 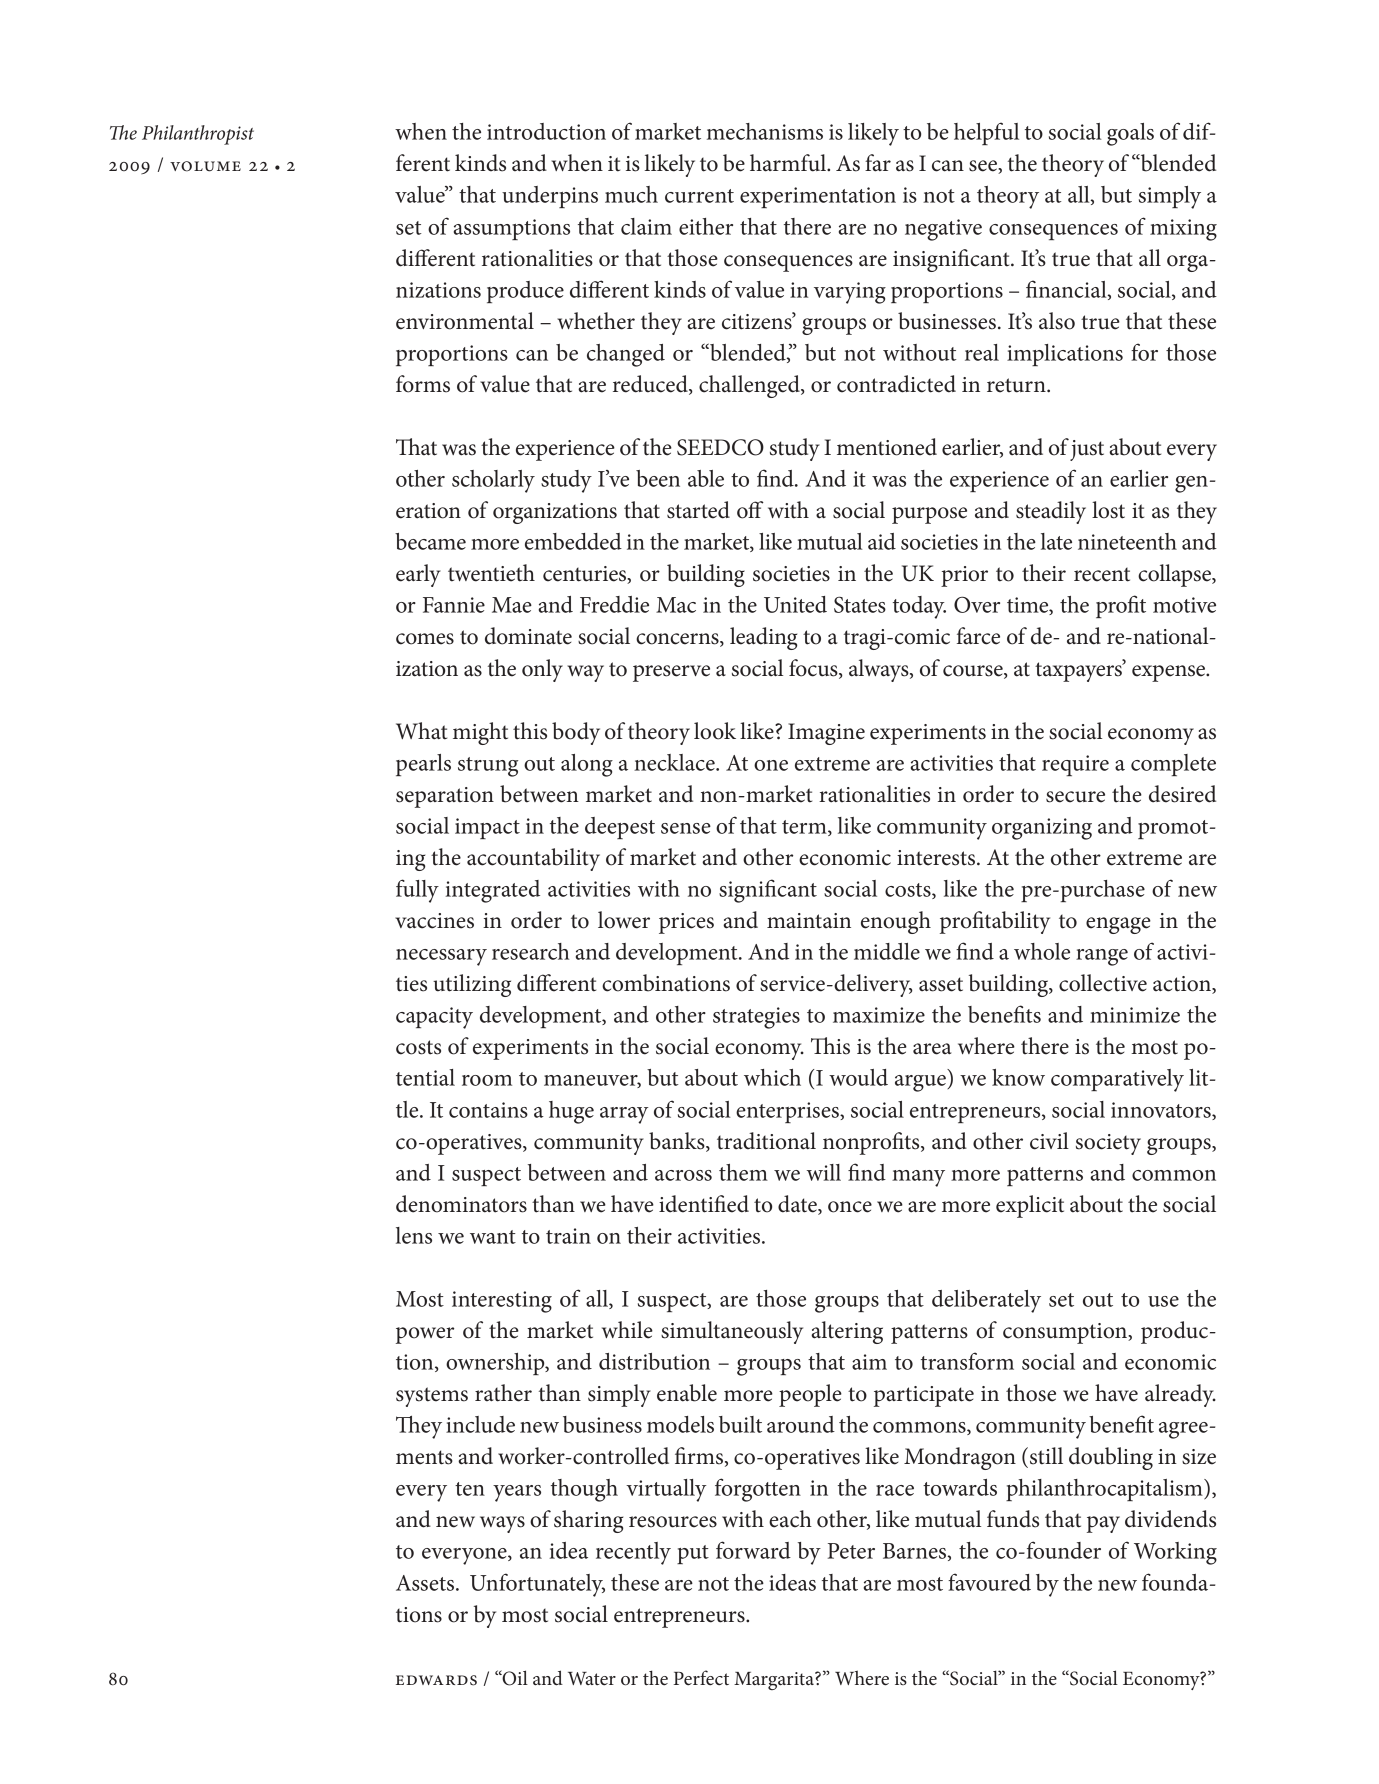 I want to click on goals, so click(x=1130, y=134).
